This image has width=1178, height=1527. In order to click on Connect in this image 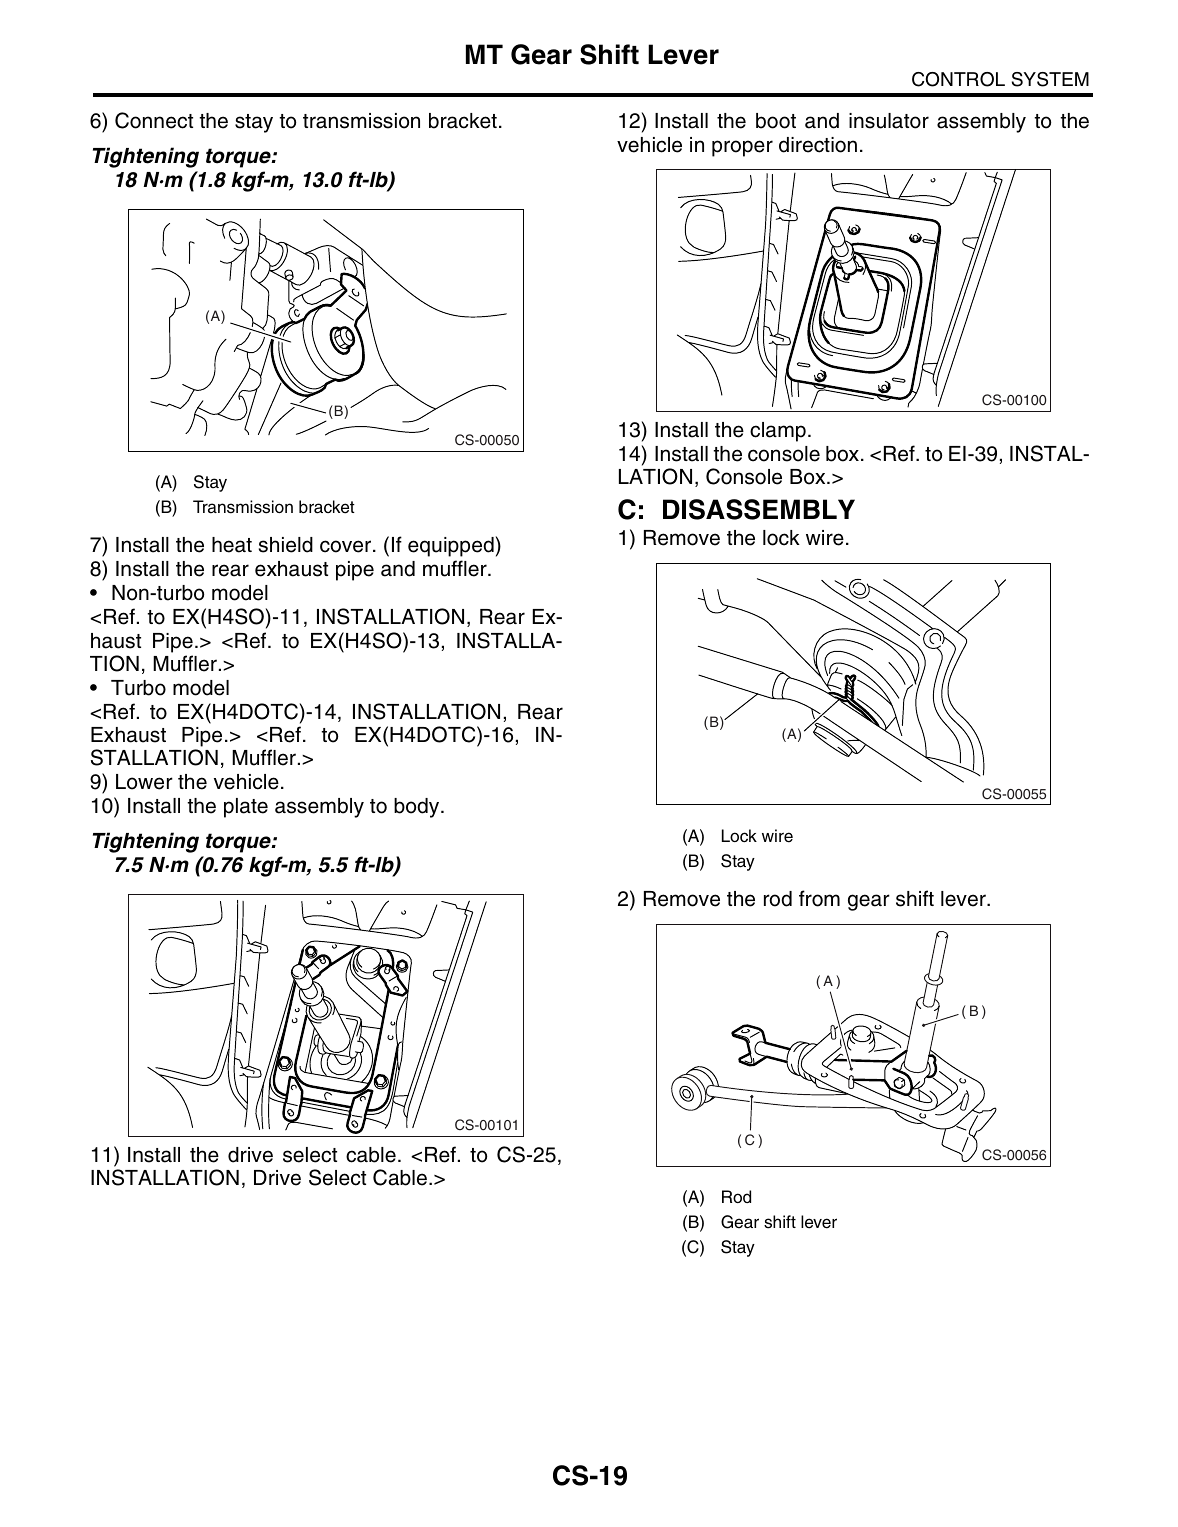, I will do `click(154, 120)`.
